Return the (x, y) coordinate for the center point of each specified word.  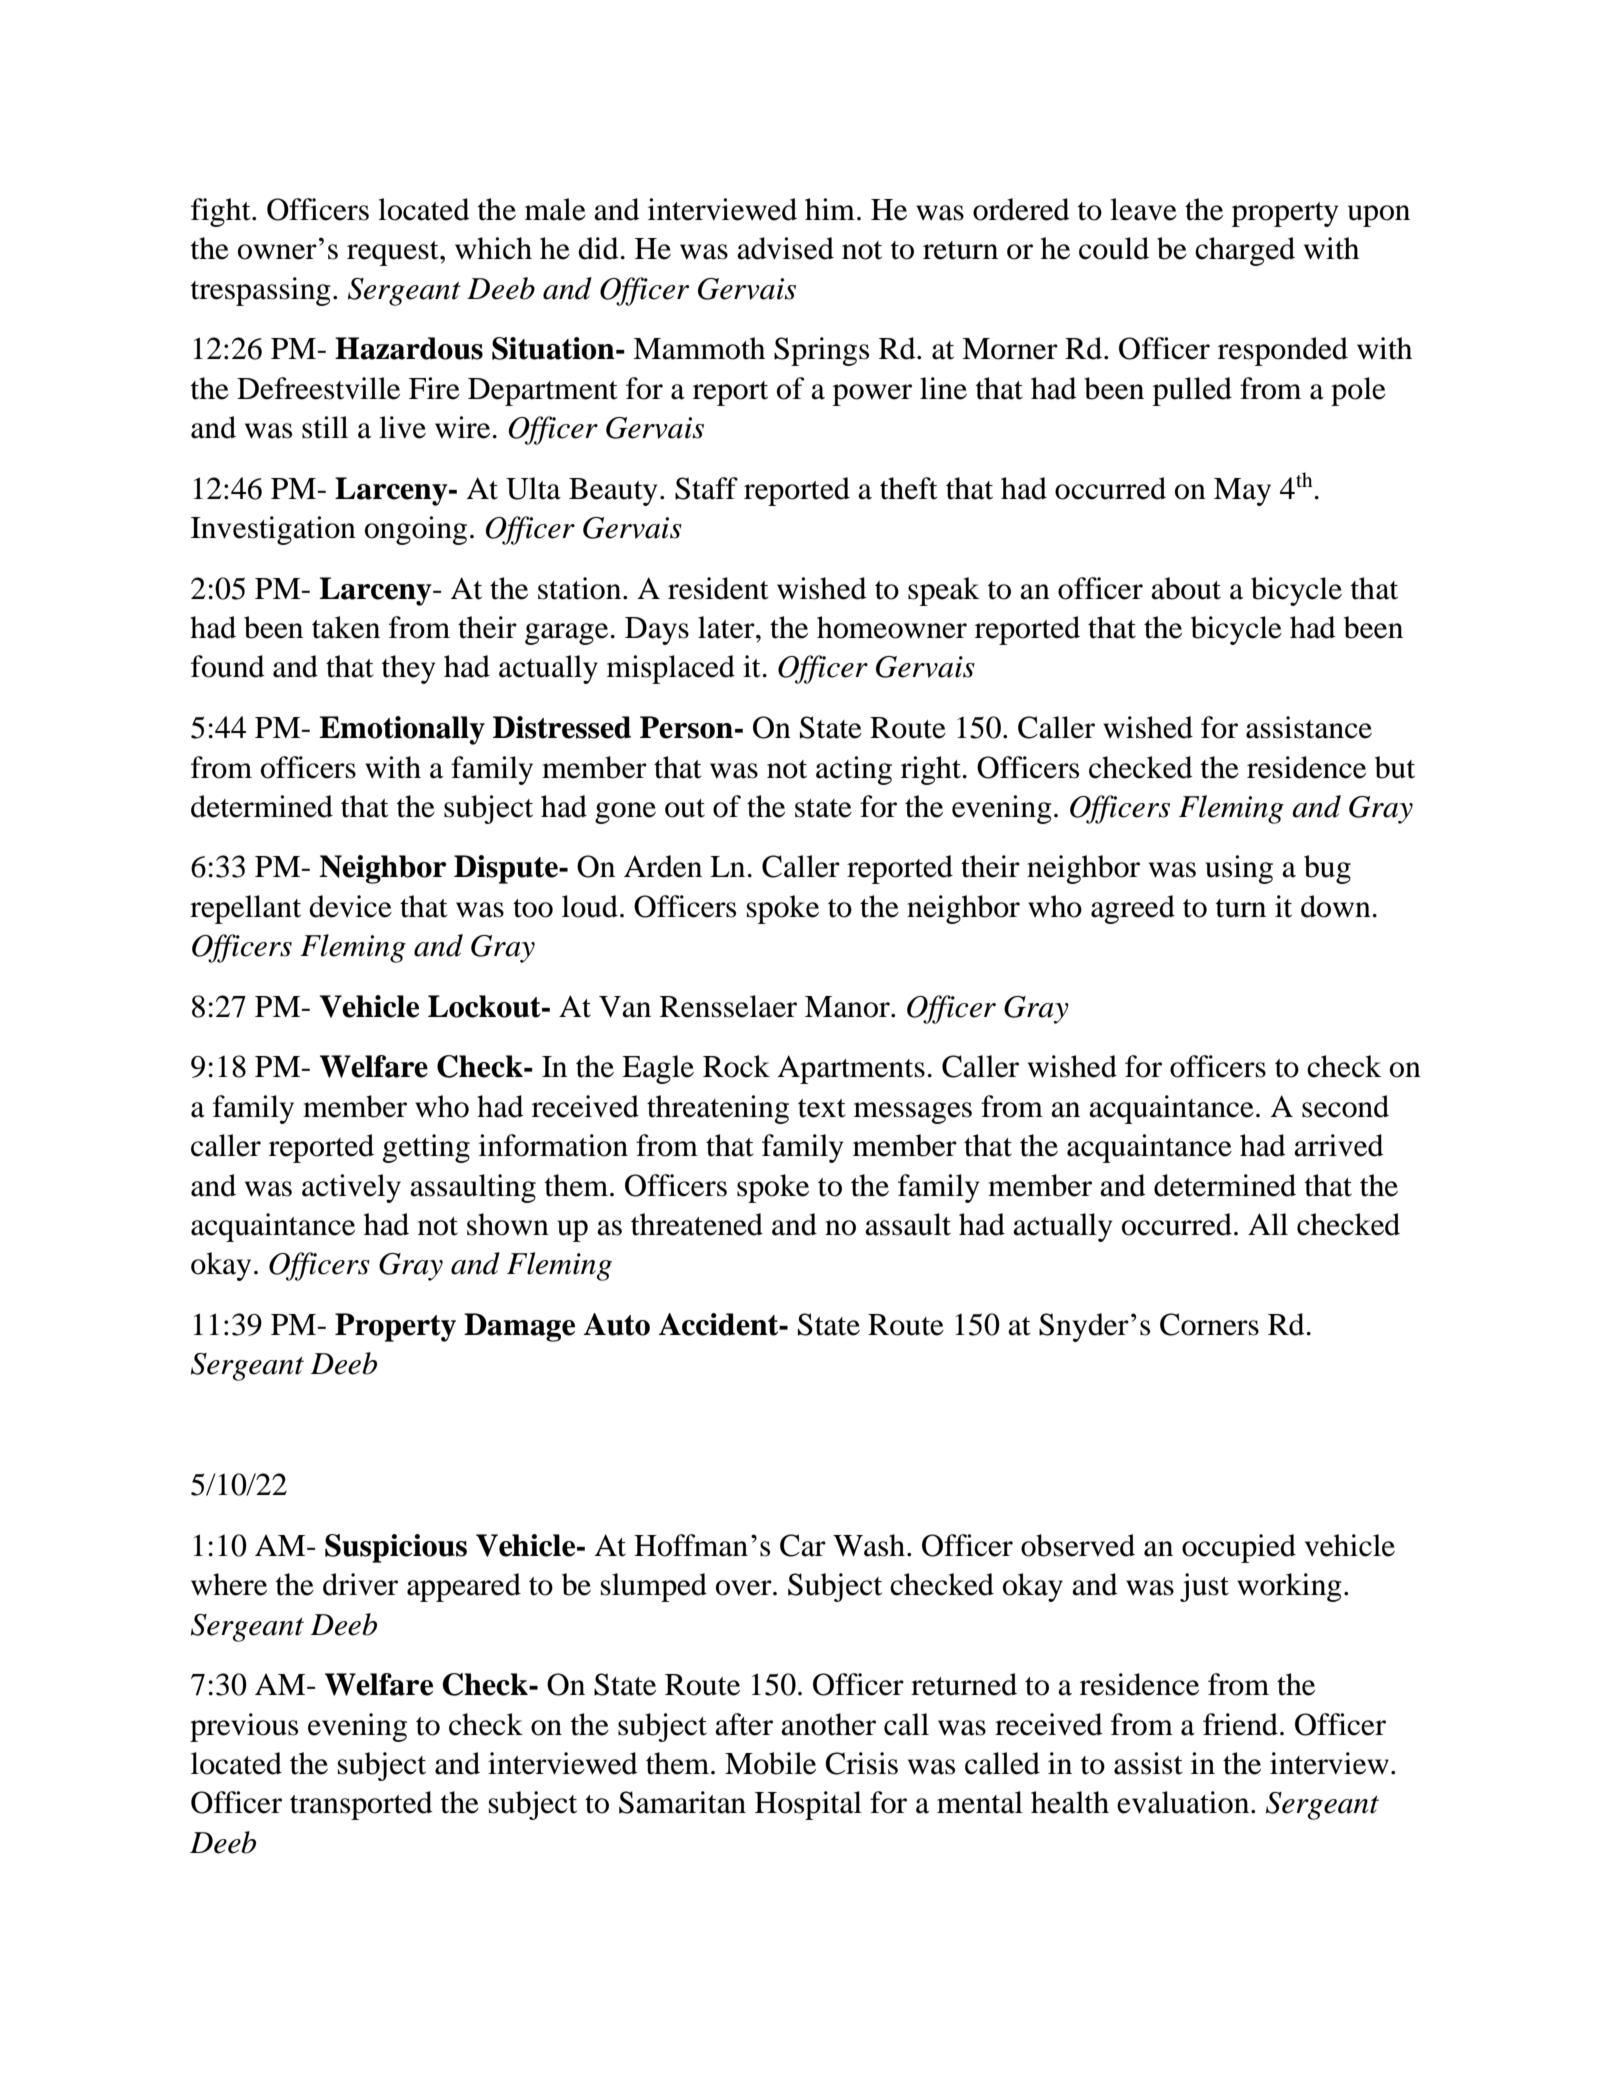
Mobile (770, 1763)
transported (361, 1805)
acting (854, 770)
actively (351, 1188)
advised (785, 248)
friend (1240, 1724)
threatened (697, 1224)
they (408, 669)
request (394, 253)
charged (1245, 251)
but (1395, 767)
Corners (1209, 1324)
